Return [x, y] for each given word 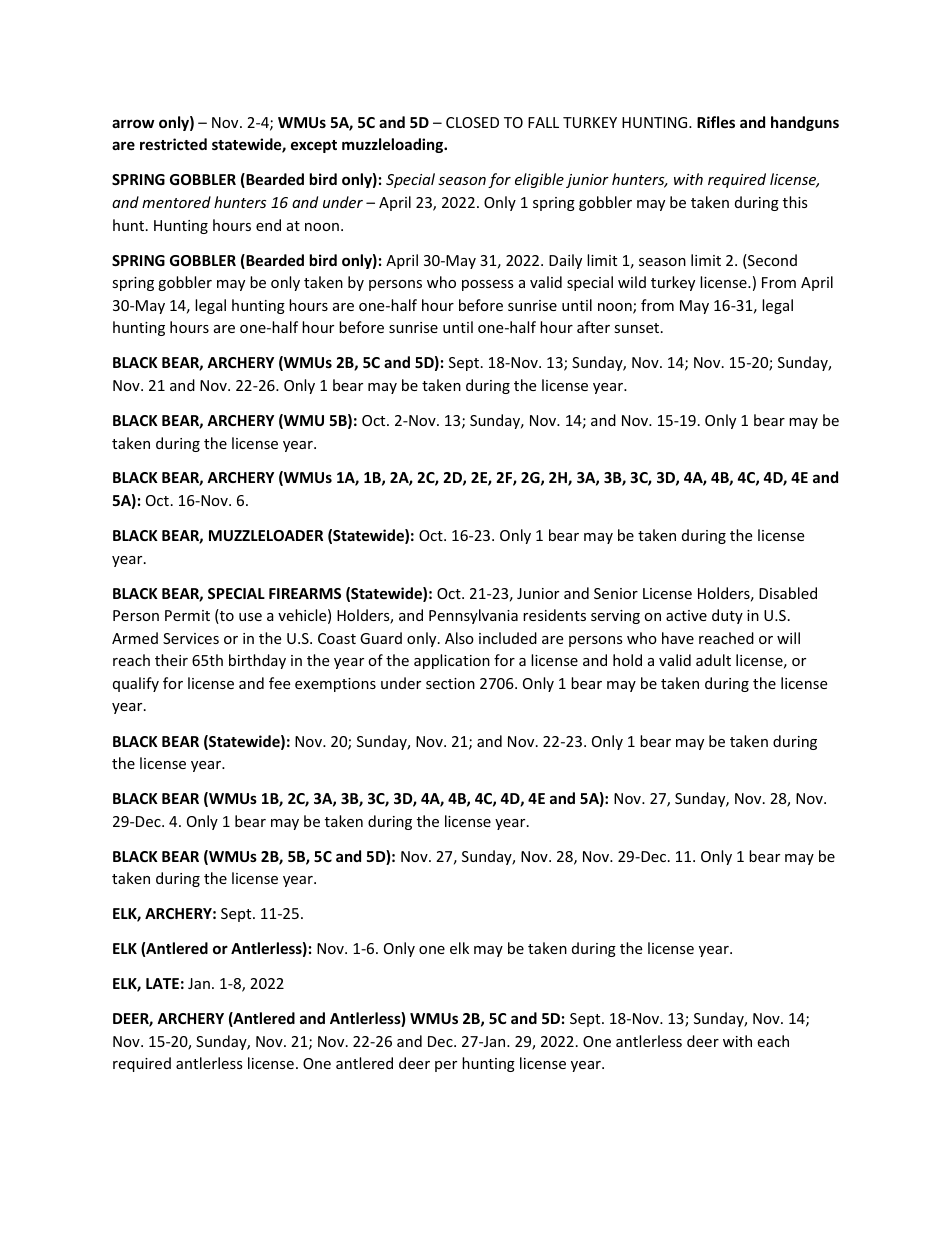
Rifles [716, 122]
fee [279, 683]
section [450, 683]
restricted [173, 144]
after [593, 327]
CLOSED [472, 122]
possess [488, 285]
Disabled [788, 593]
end [268, 225]
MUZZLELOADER [266, 535]
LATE [162, 983]
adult [713, 660]
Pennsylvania [473, 616]
